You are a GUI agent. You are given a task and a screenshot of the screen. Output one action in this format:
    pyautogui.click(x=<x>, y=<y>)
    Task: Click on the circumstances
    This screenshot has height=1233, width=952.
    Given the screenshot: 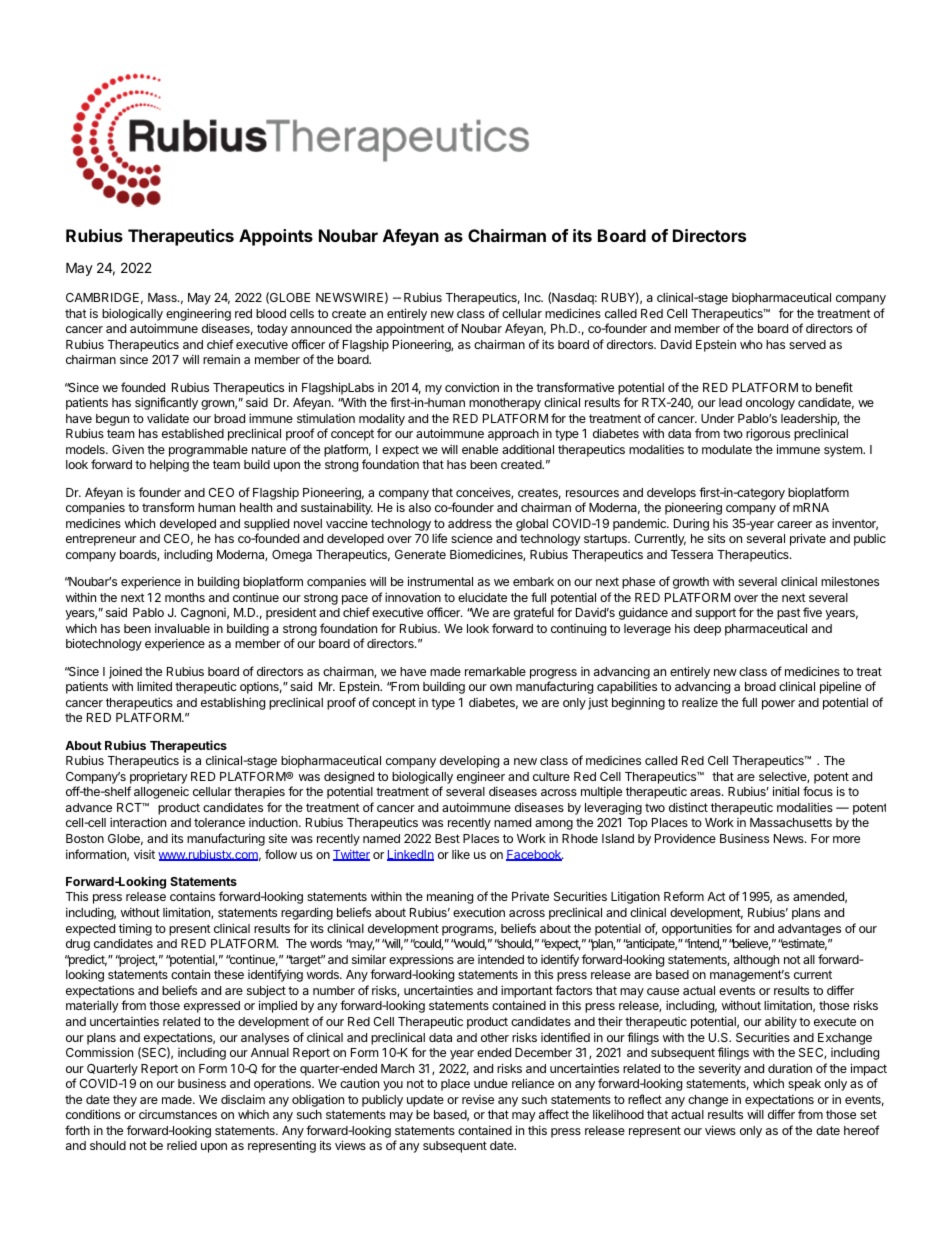 What is the action you would take?
    pyautogui.click(x=178, y=1114)
